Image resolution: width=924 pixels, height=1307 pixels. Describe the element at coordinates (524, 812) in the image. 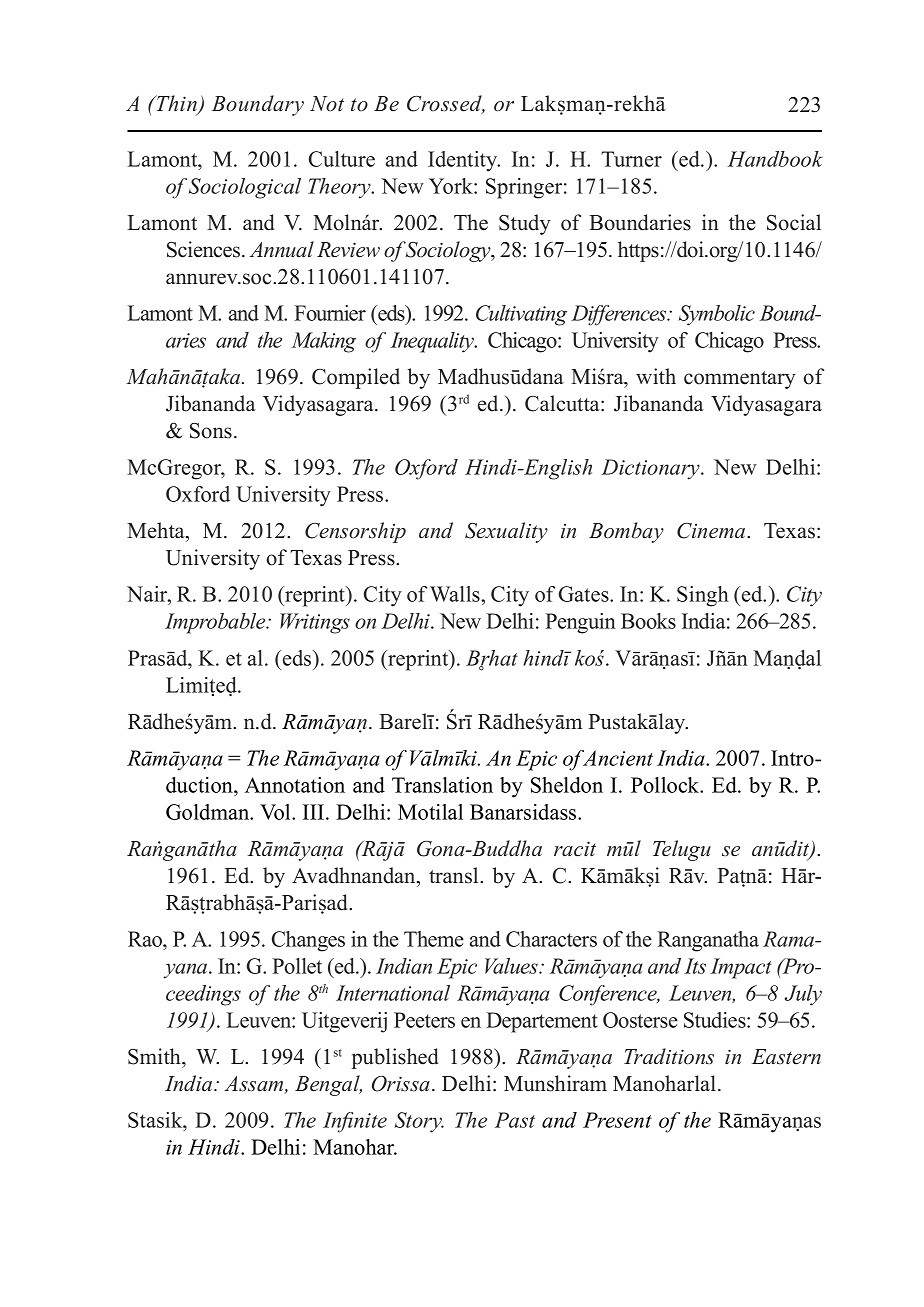

I see `Banarsidass` at that location.
